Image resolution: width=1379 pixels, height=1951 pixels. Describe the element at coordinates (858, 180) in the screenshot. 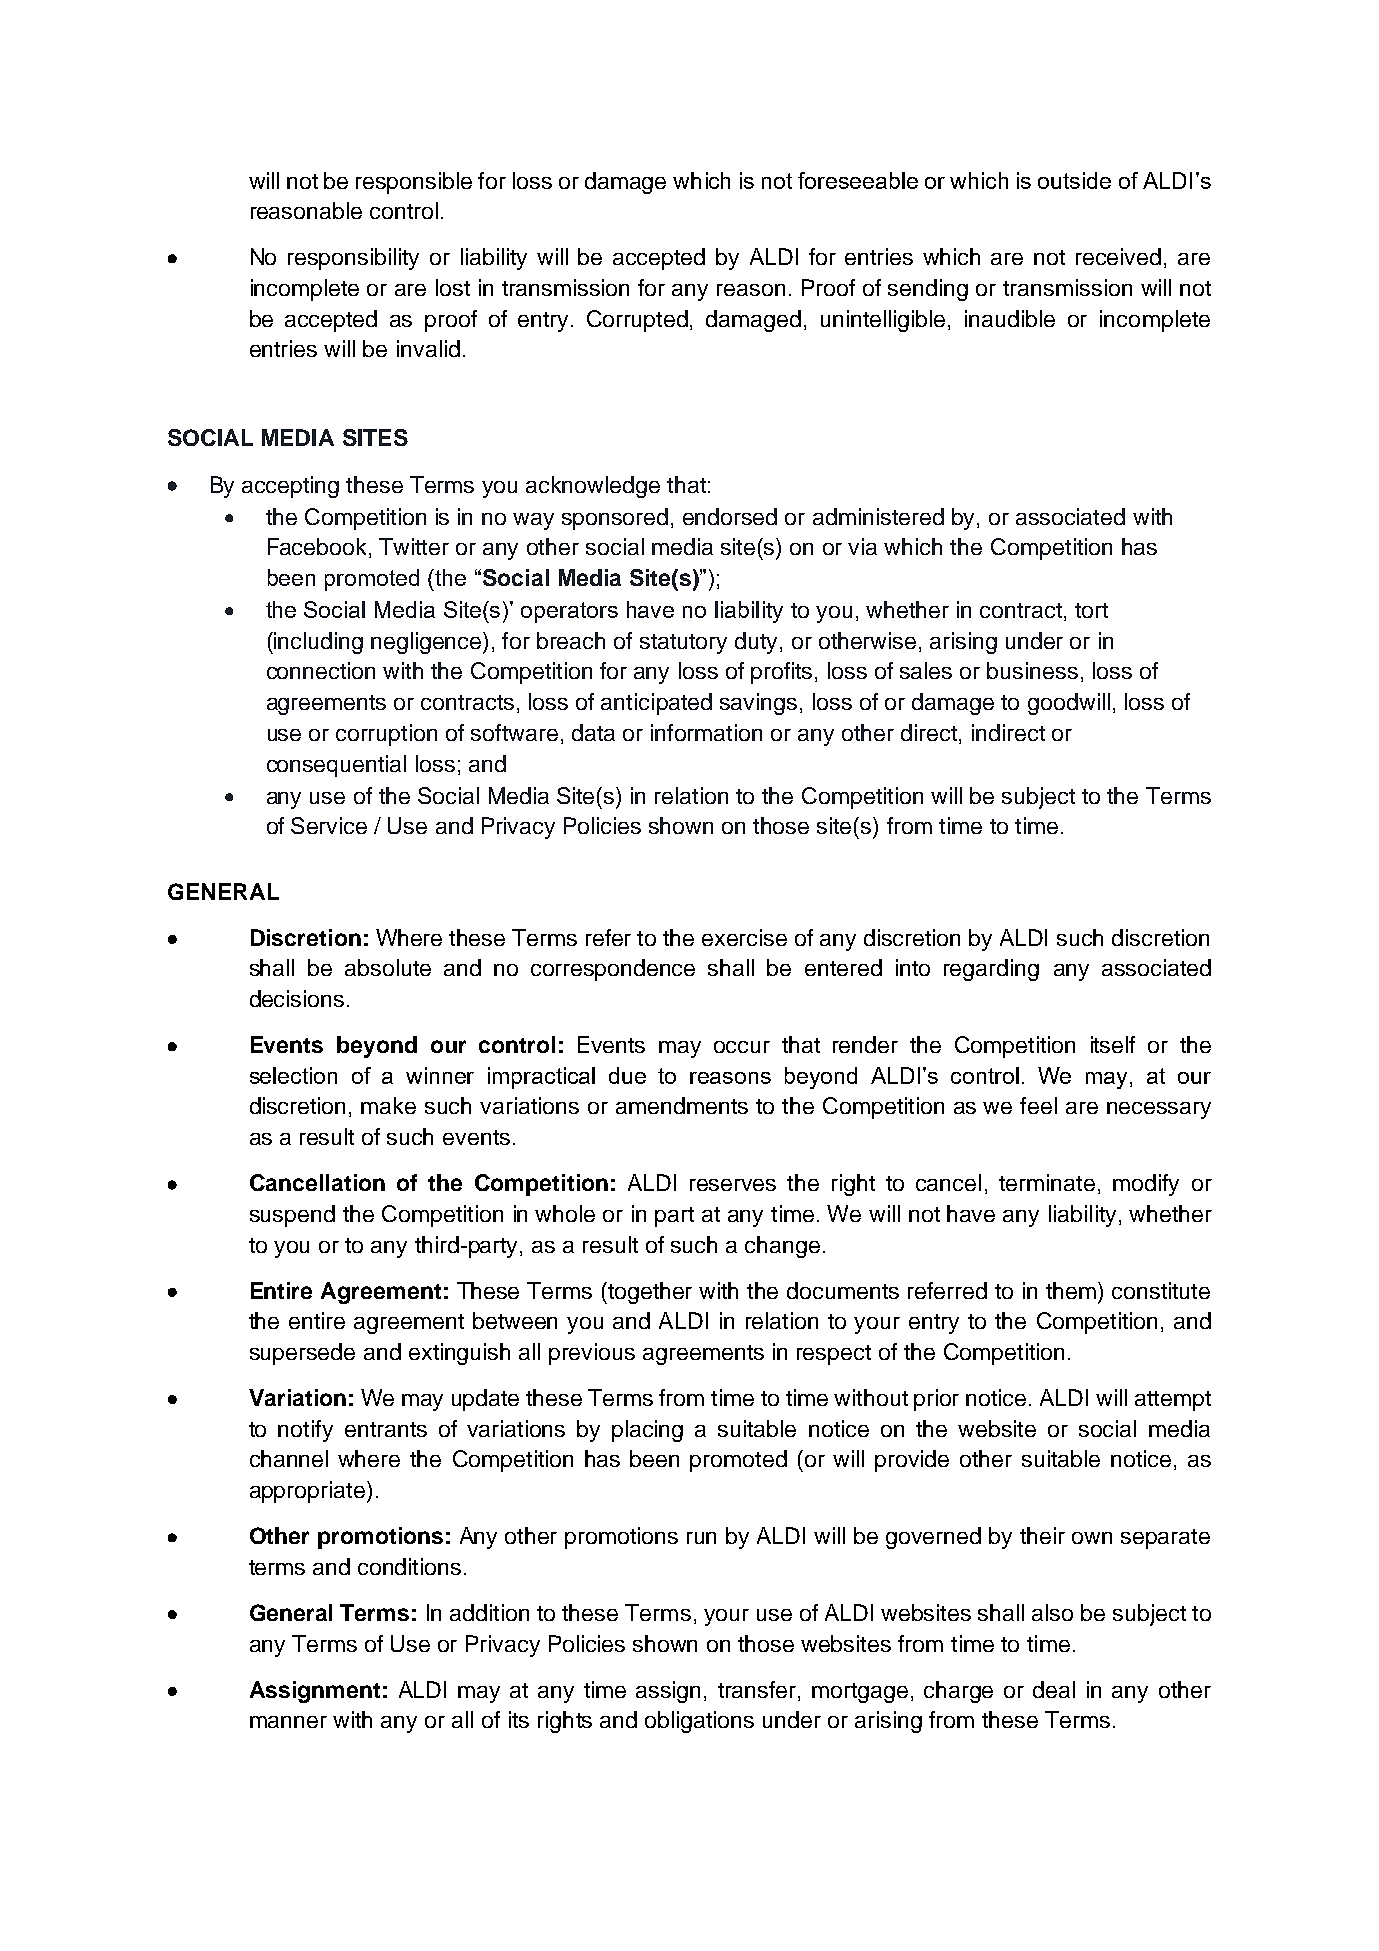

I see `foreseeable` at that location.
